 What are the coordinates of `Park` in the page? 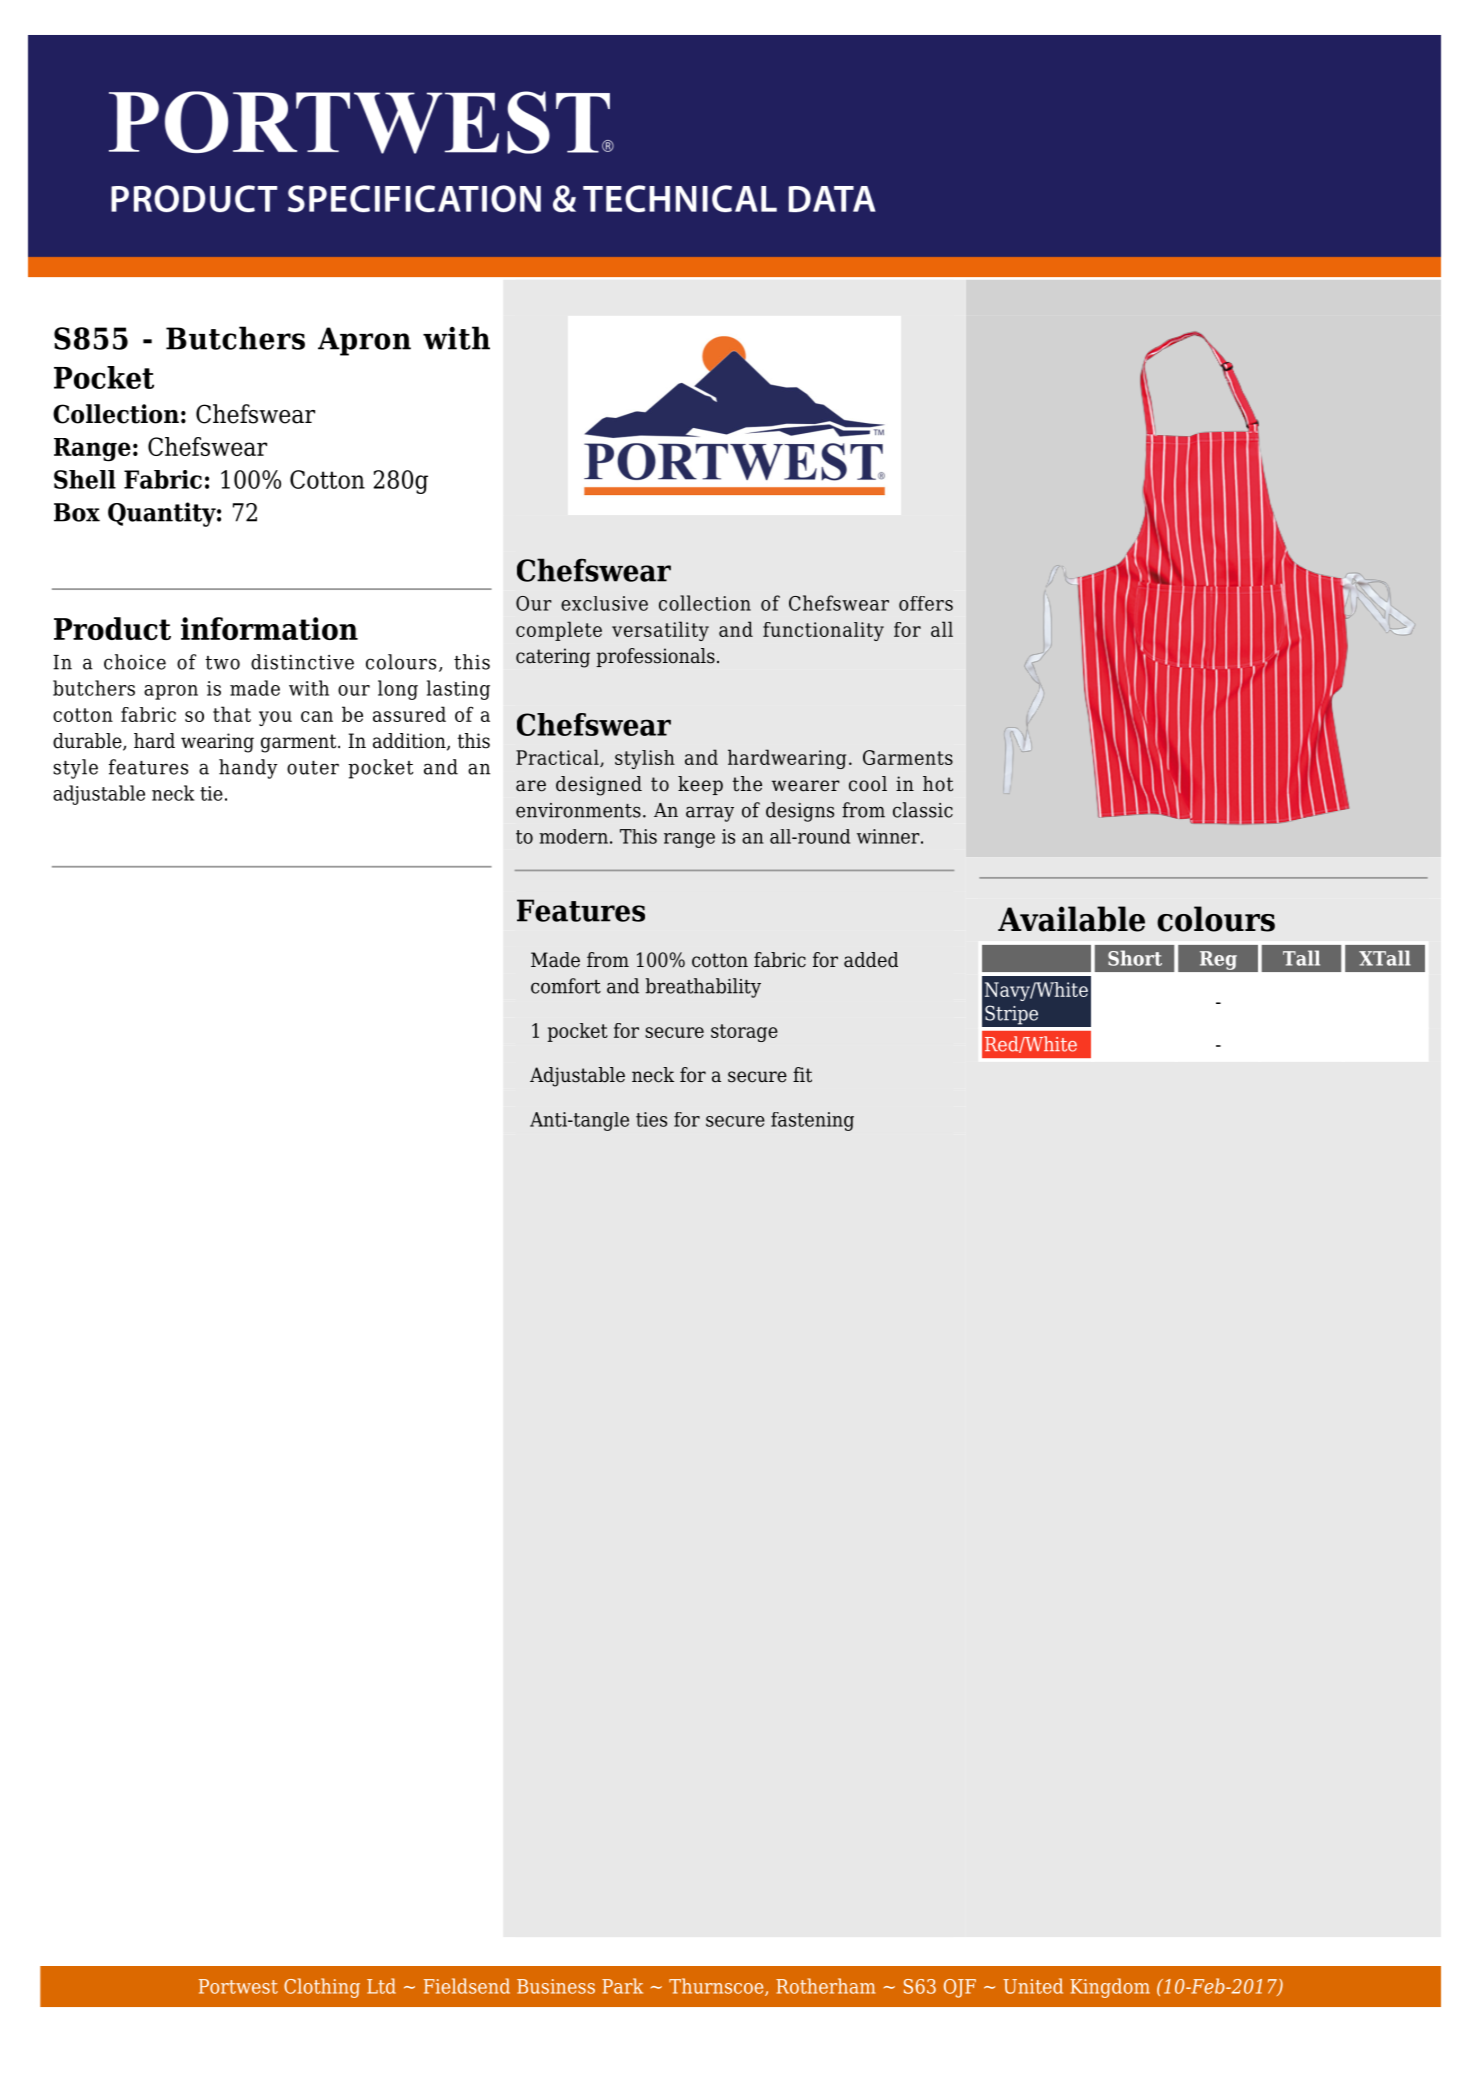 It's located at (622, 1986).
